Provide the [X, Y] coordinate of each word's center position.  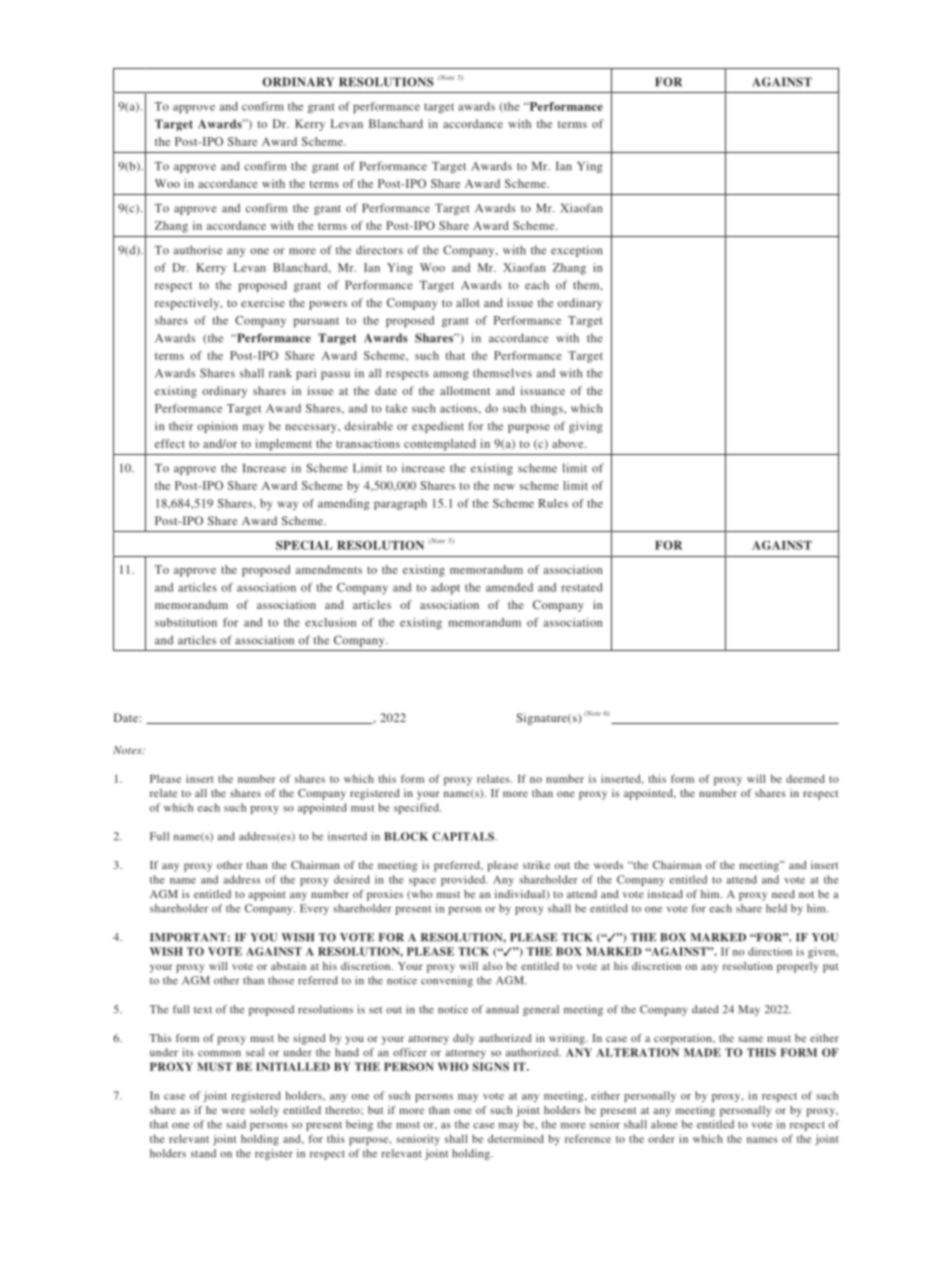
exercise [263, 302]
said [236, 1124]
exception [576, 251]
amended [509, 587]
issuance [542, 390]
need [783, 894]
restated [582, 587]
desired [352, 879]
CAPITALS [464, 836]
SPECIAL [304, 545]
